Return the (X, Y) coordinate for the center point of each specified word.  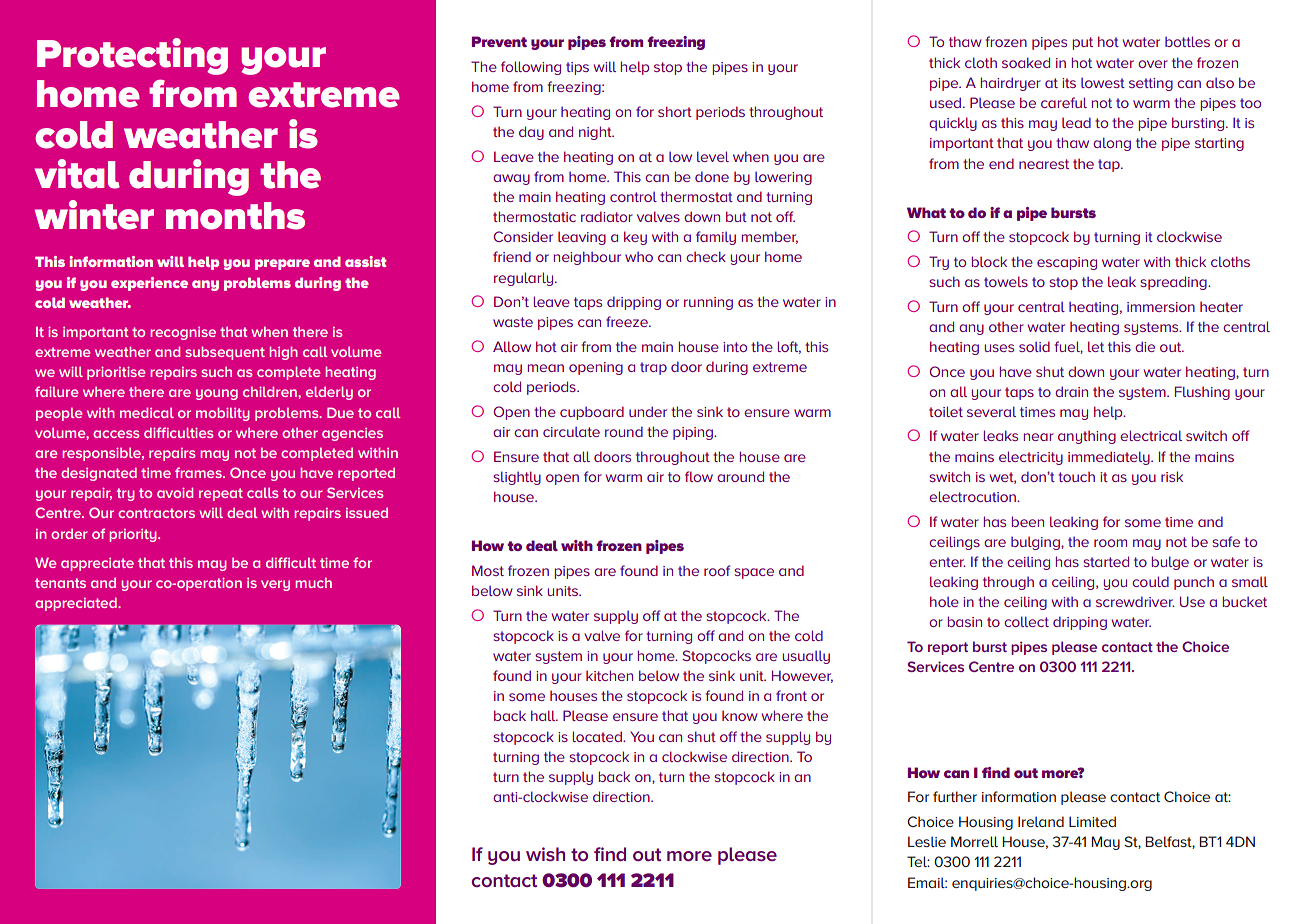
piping (694, 433)
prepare (282, 264)
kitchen (609, 675)
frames (199, 472)
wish (545, 854)
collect (1026, 621)
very (275, 585)
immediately (1110, 458)
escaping (1067, 263)
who (639, 256)
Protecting (132, 56)
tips (577, 68)
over (1153, 64)
